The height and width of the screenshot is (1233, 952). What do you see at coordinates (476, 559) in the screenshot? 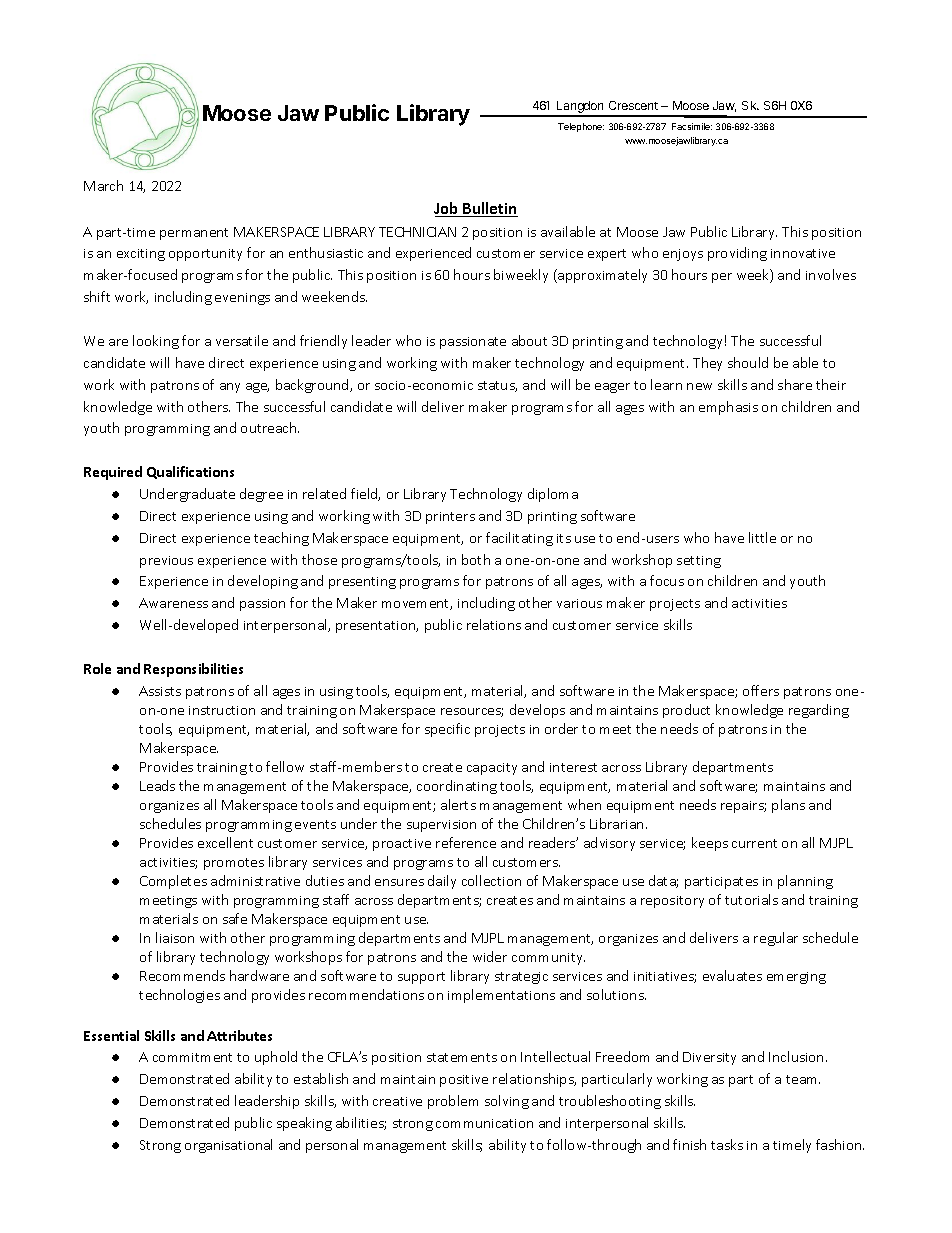
I see `both` at bounding box center [476, 559].
